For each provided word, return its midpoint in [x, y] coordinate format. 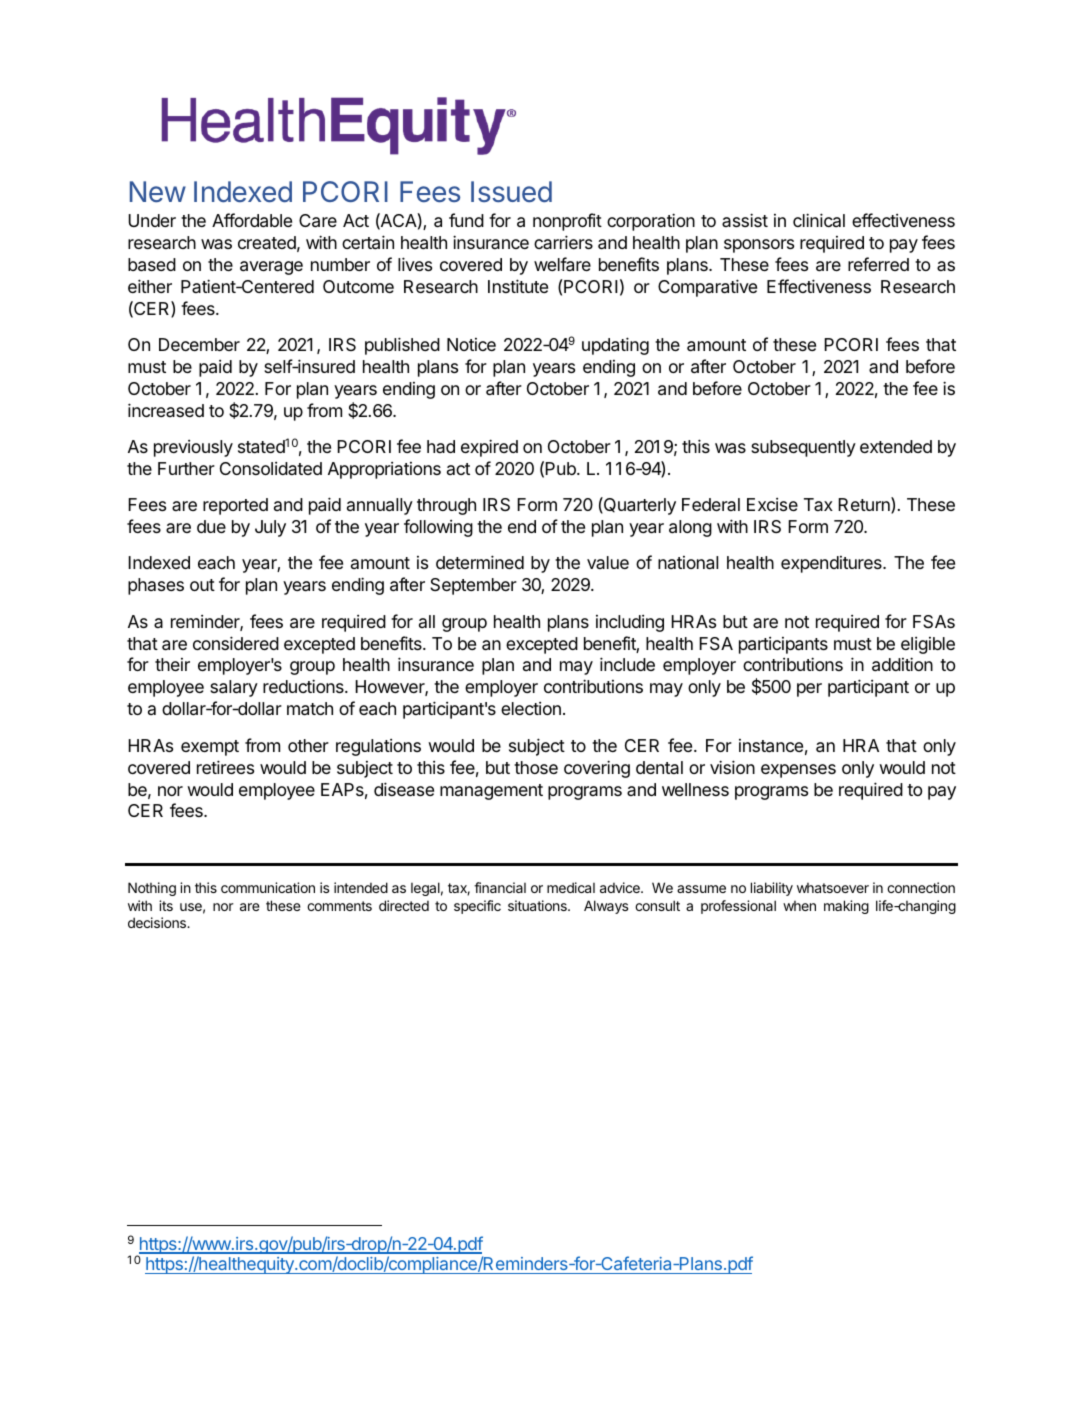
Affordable [252, 220]
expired [489, 448]
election [531, 708]
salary [234, 688]
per [809, 690]
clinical [819, 220]
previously [193, 448]
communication [268, 887]
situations [538, 905]
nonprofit [567, 222]
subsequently [803, 448]
